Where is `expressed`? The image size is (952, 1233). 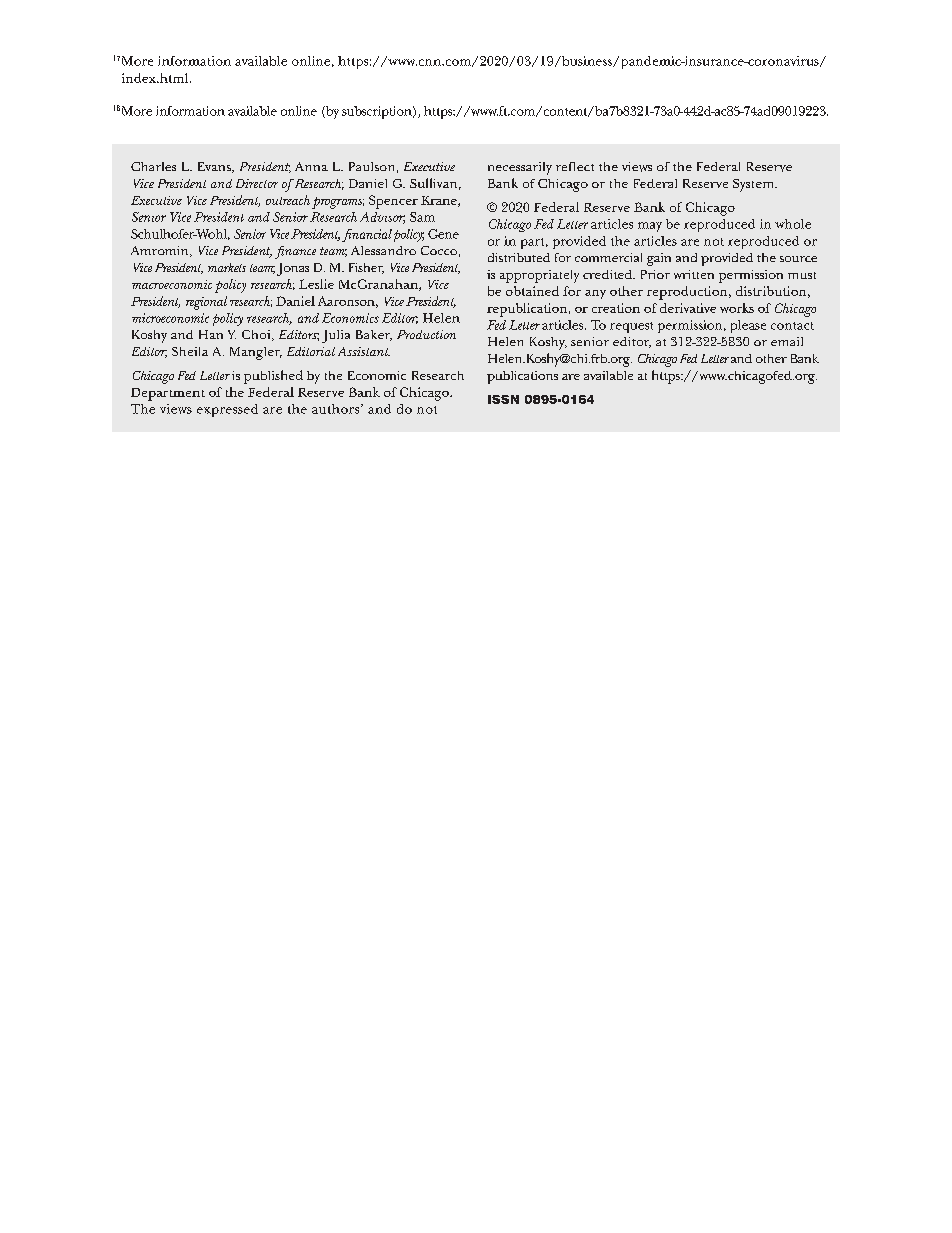
expressed is located at coordinates (227, 410).
